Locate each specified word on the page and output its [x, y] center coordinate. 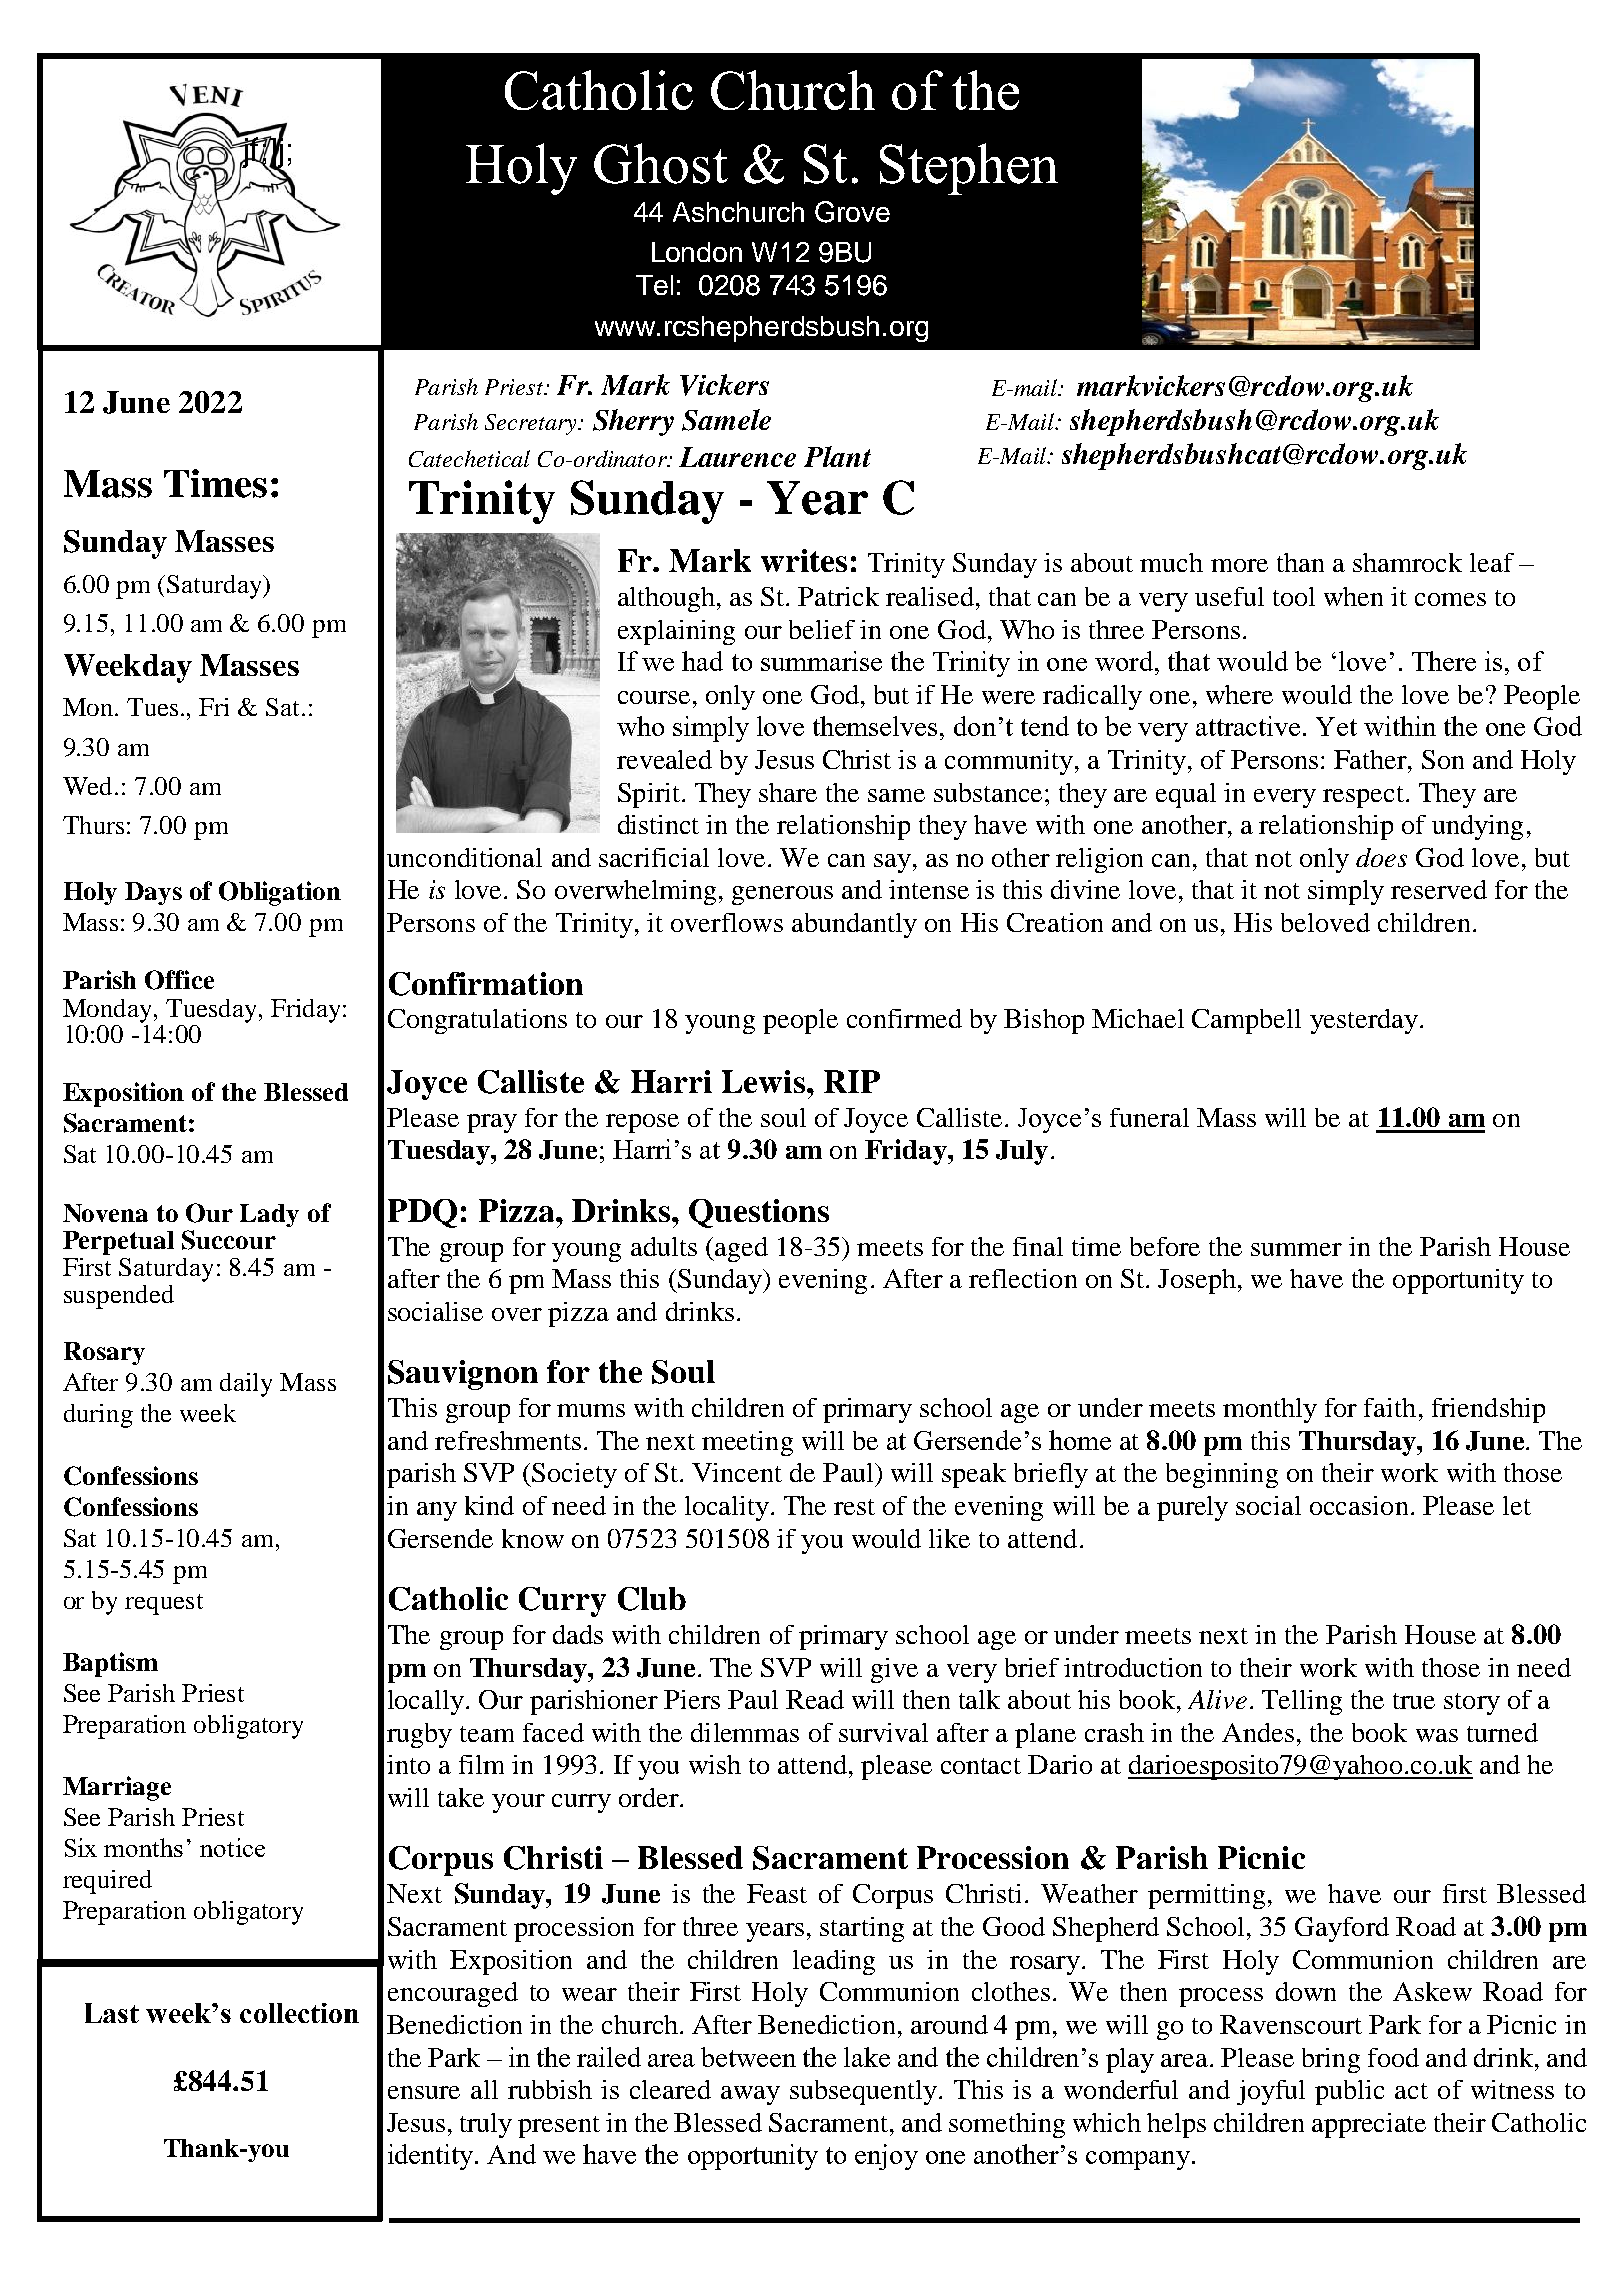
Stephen [969, 169]
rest [854, 1507]
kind [489, 1505]
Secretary [532, 424]
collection [299, 2013]
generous [782, 895]
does [1381, 857]
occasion [1359, 1505]
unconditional [464, 857]
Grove [852, 212]
